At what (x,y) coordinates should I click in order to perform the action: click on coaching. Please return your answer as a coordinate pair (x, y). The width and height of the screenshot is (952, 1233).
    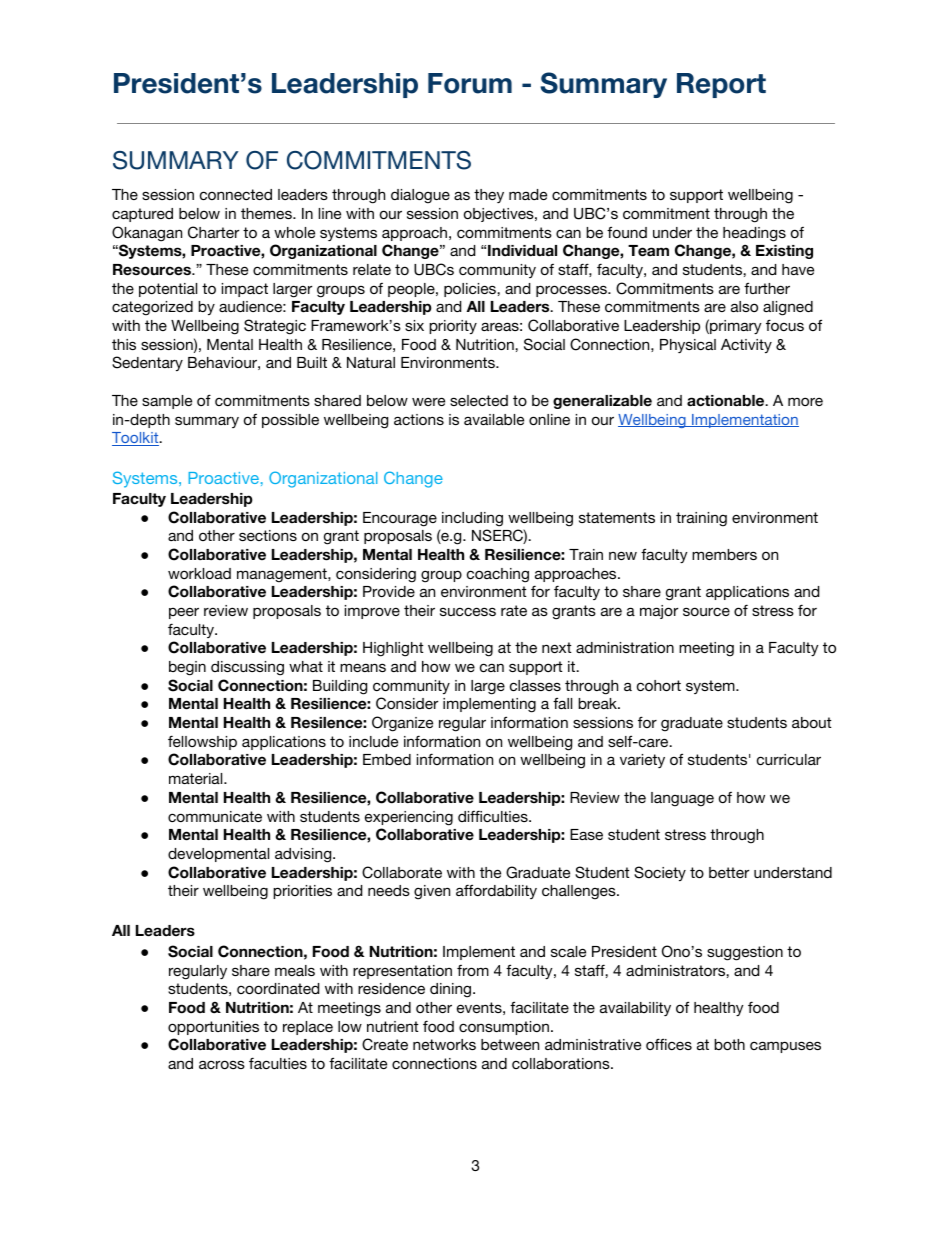
    Looking at the image, I should click on (498, 575).
